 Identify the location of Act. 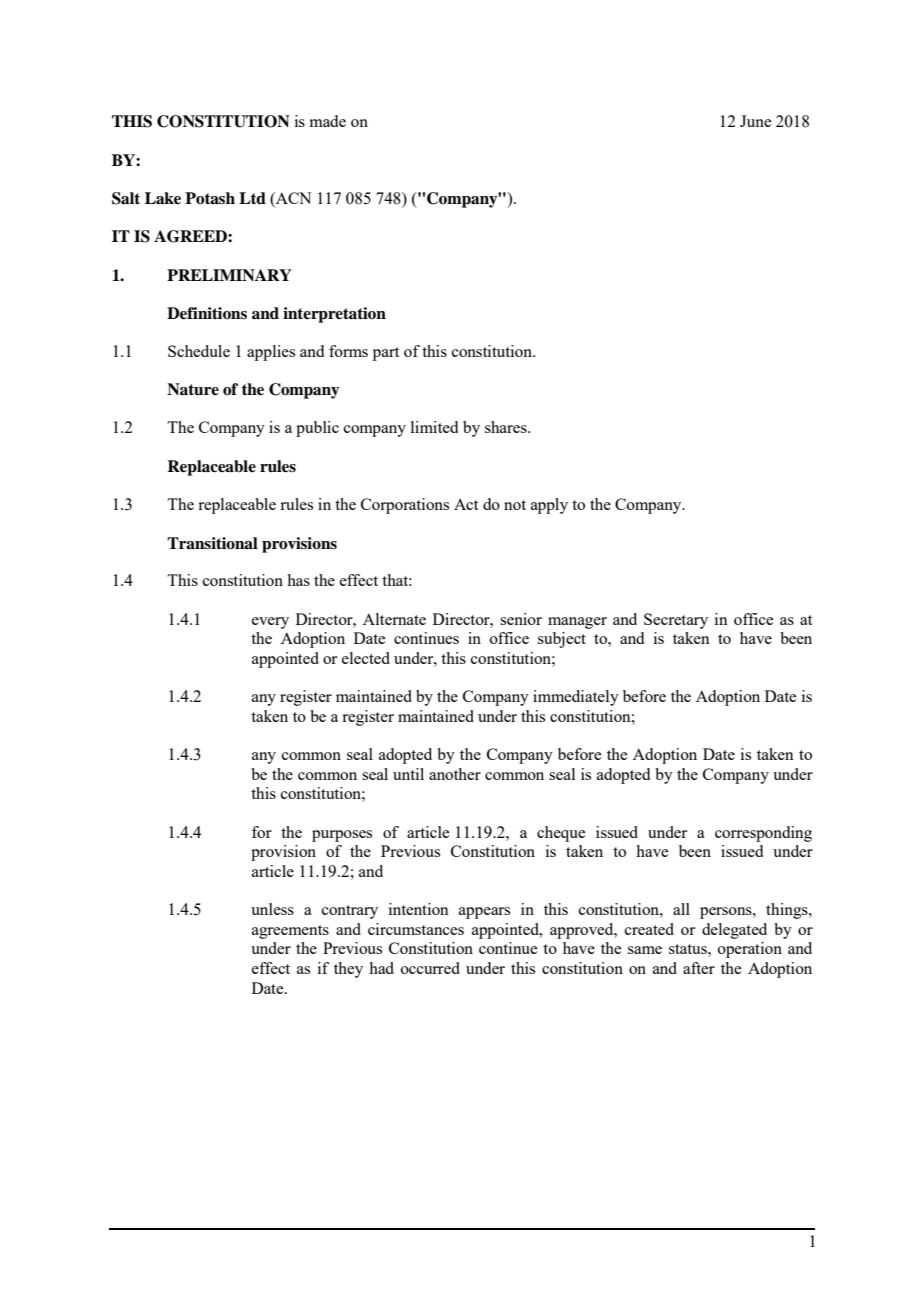
(466, 504).
